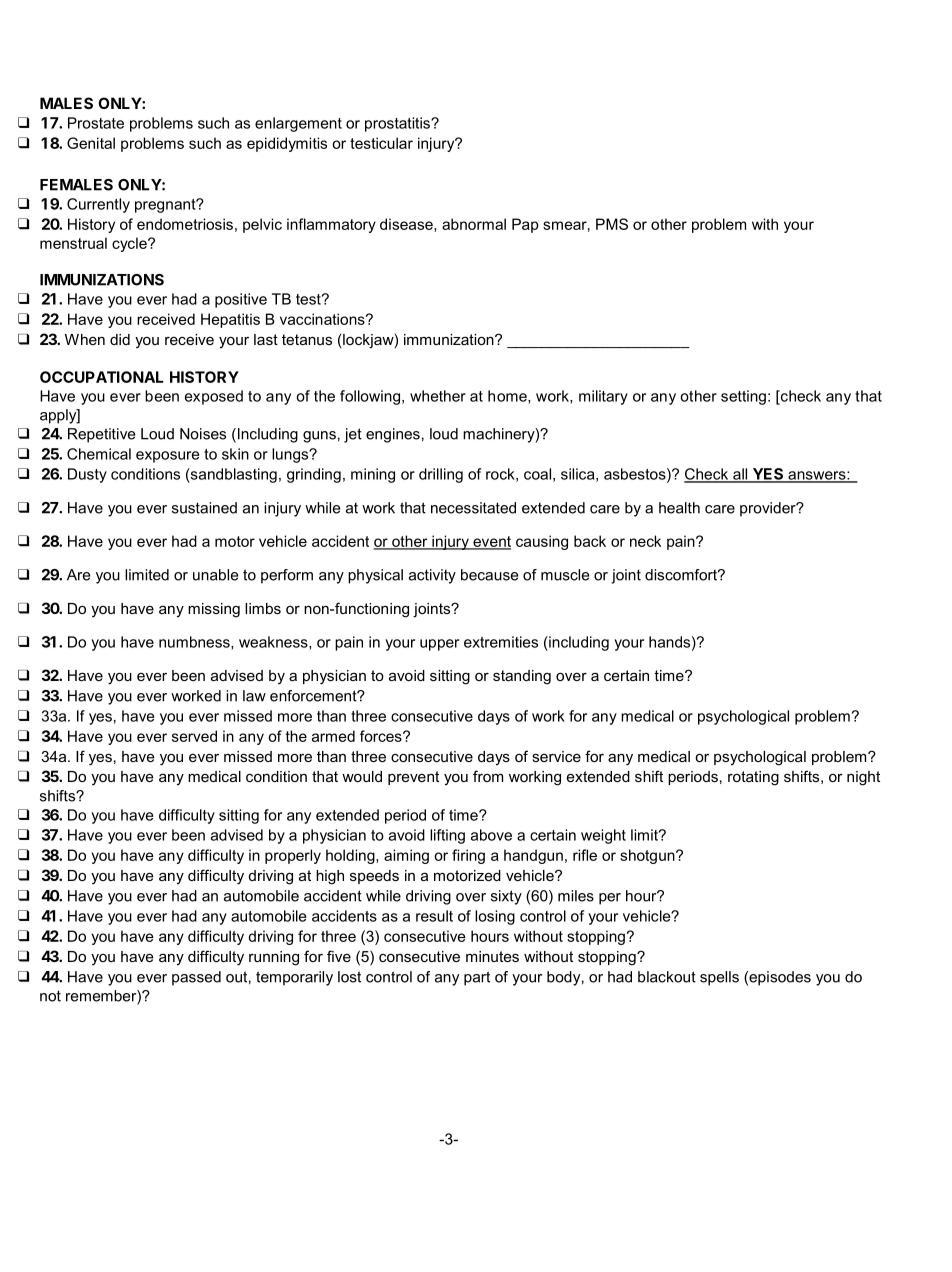  I want to click on PMS, so click(612, 224).
